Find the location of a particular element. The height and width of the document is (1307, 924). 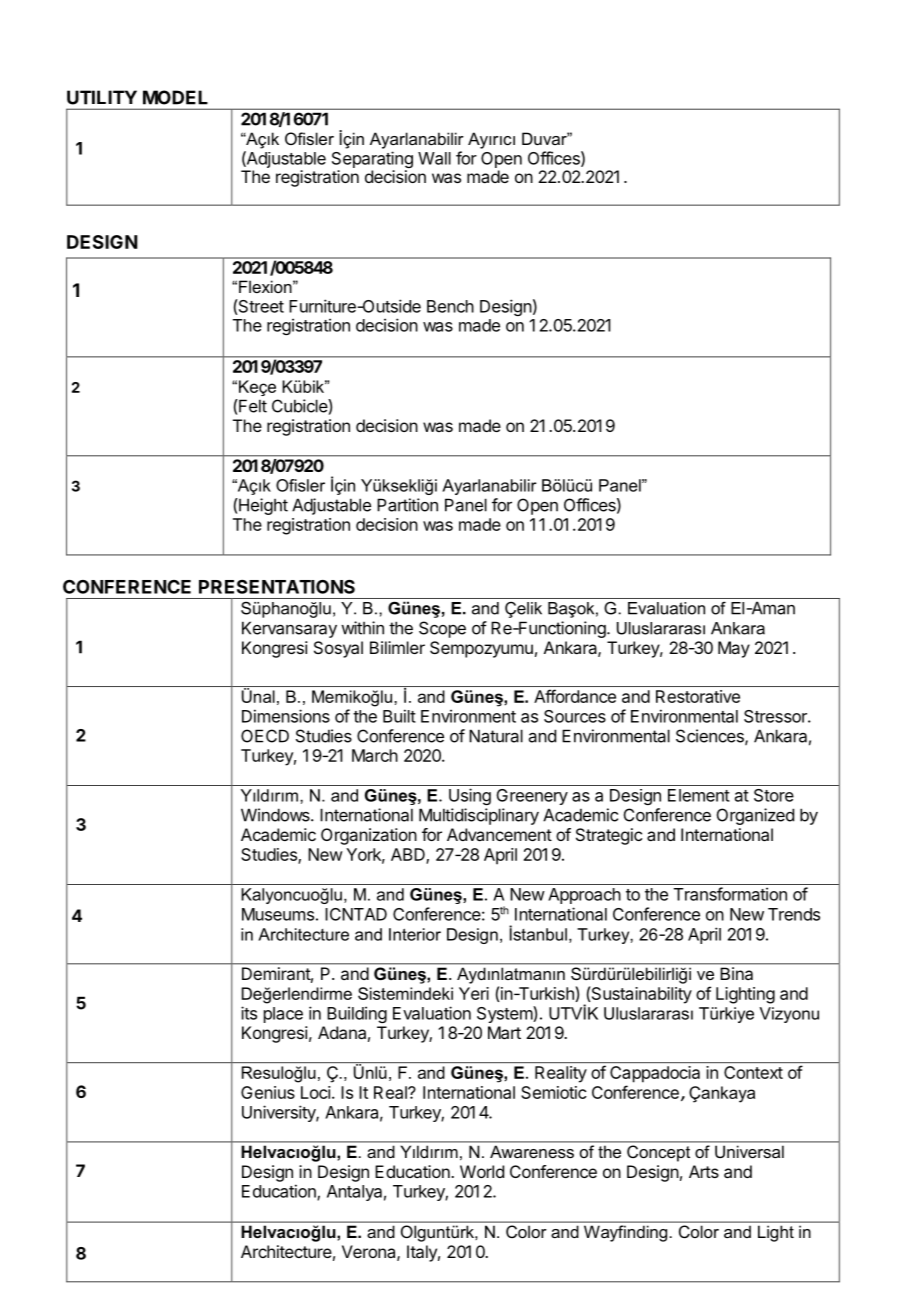

World is located at coordinates (482, 1171).
